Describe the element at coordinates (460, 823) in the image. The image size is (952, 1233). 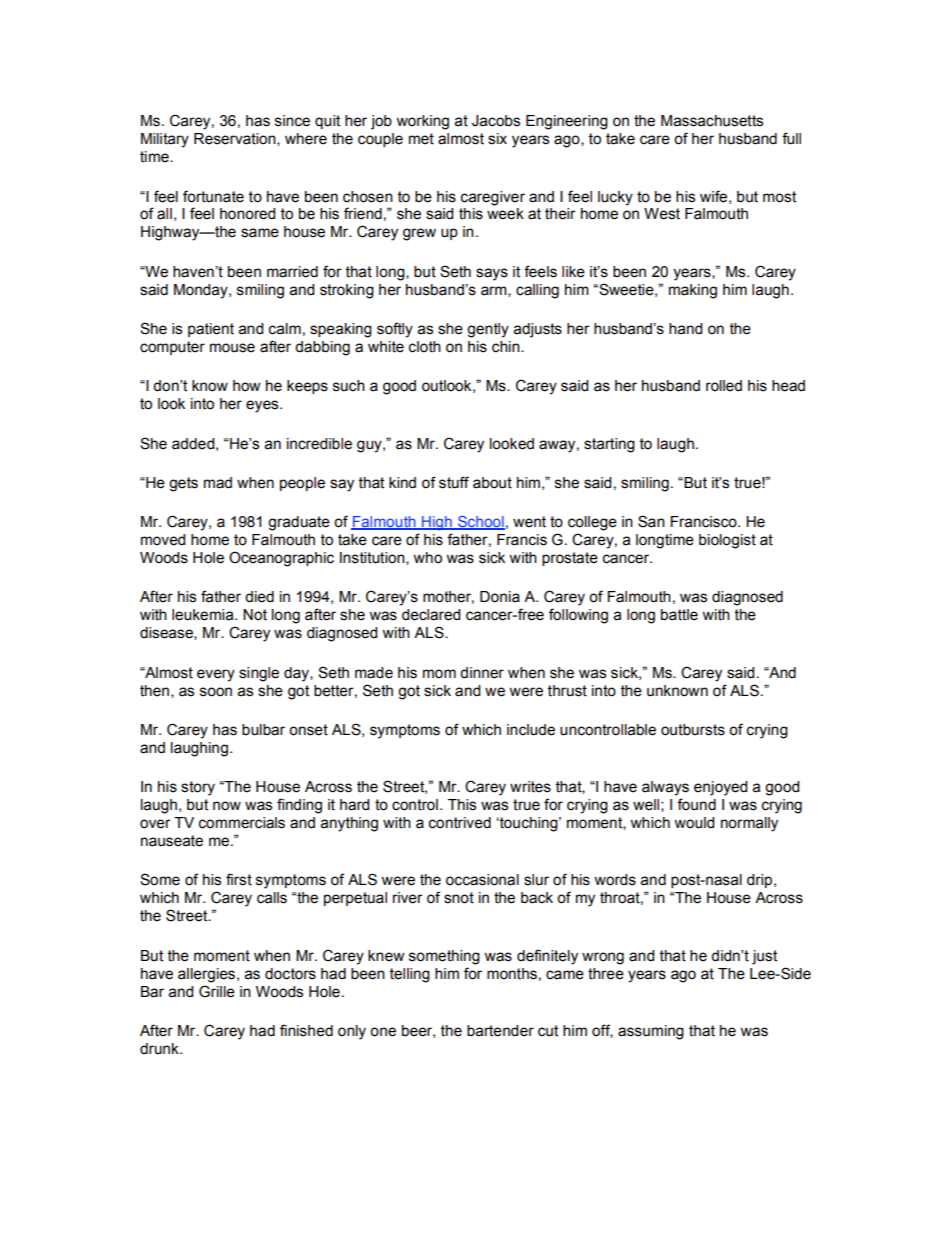
I see `contrived` at that location.
